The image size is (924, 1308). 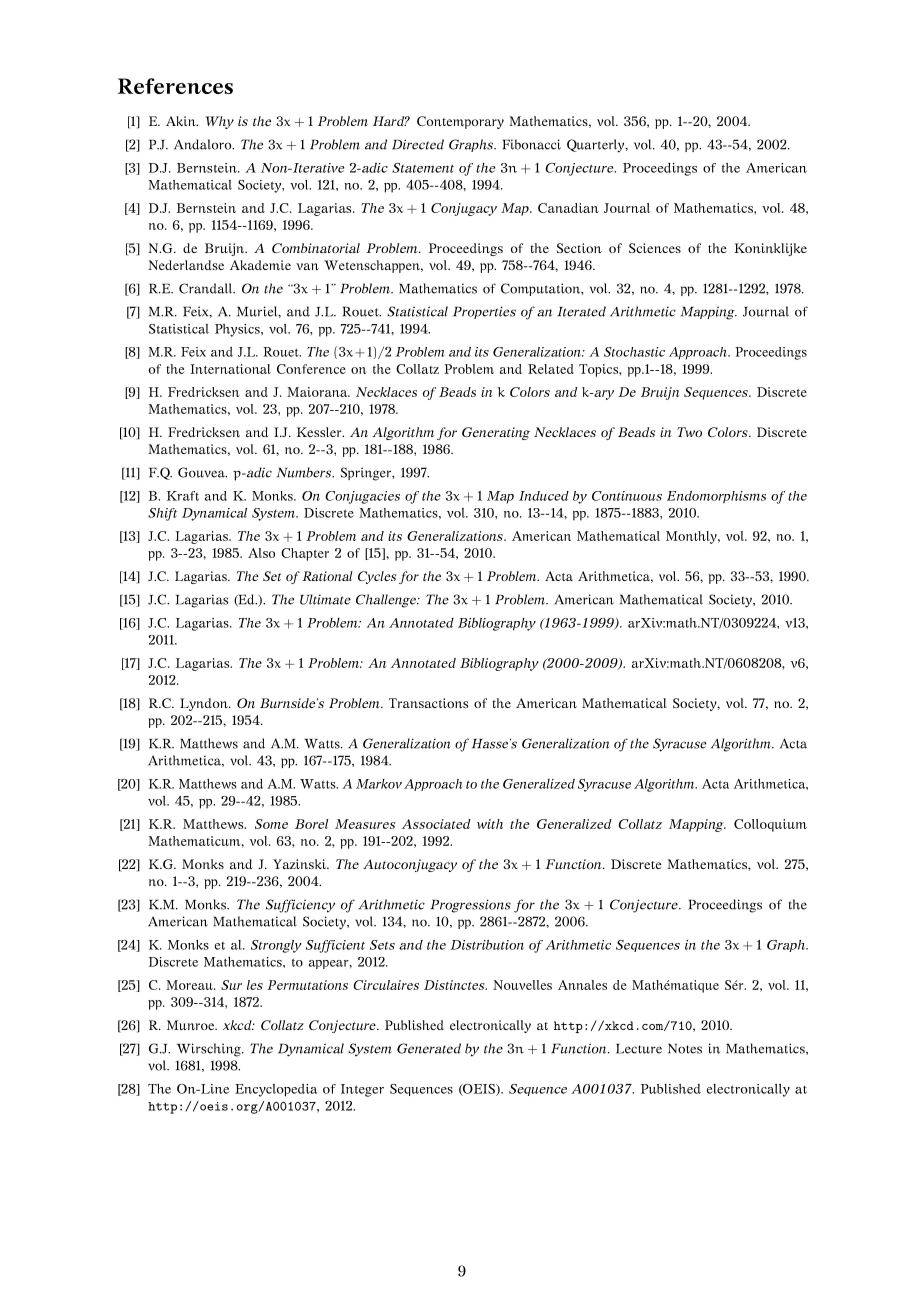 What do you see at coordinates (627, 496) in the screenshot?
I see `Continuous` at bounding box center [627, 496].
